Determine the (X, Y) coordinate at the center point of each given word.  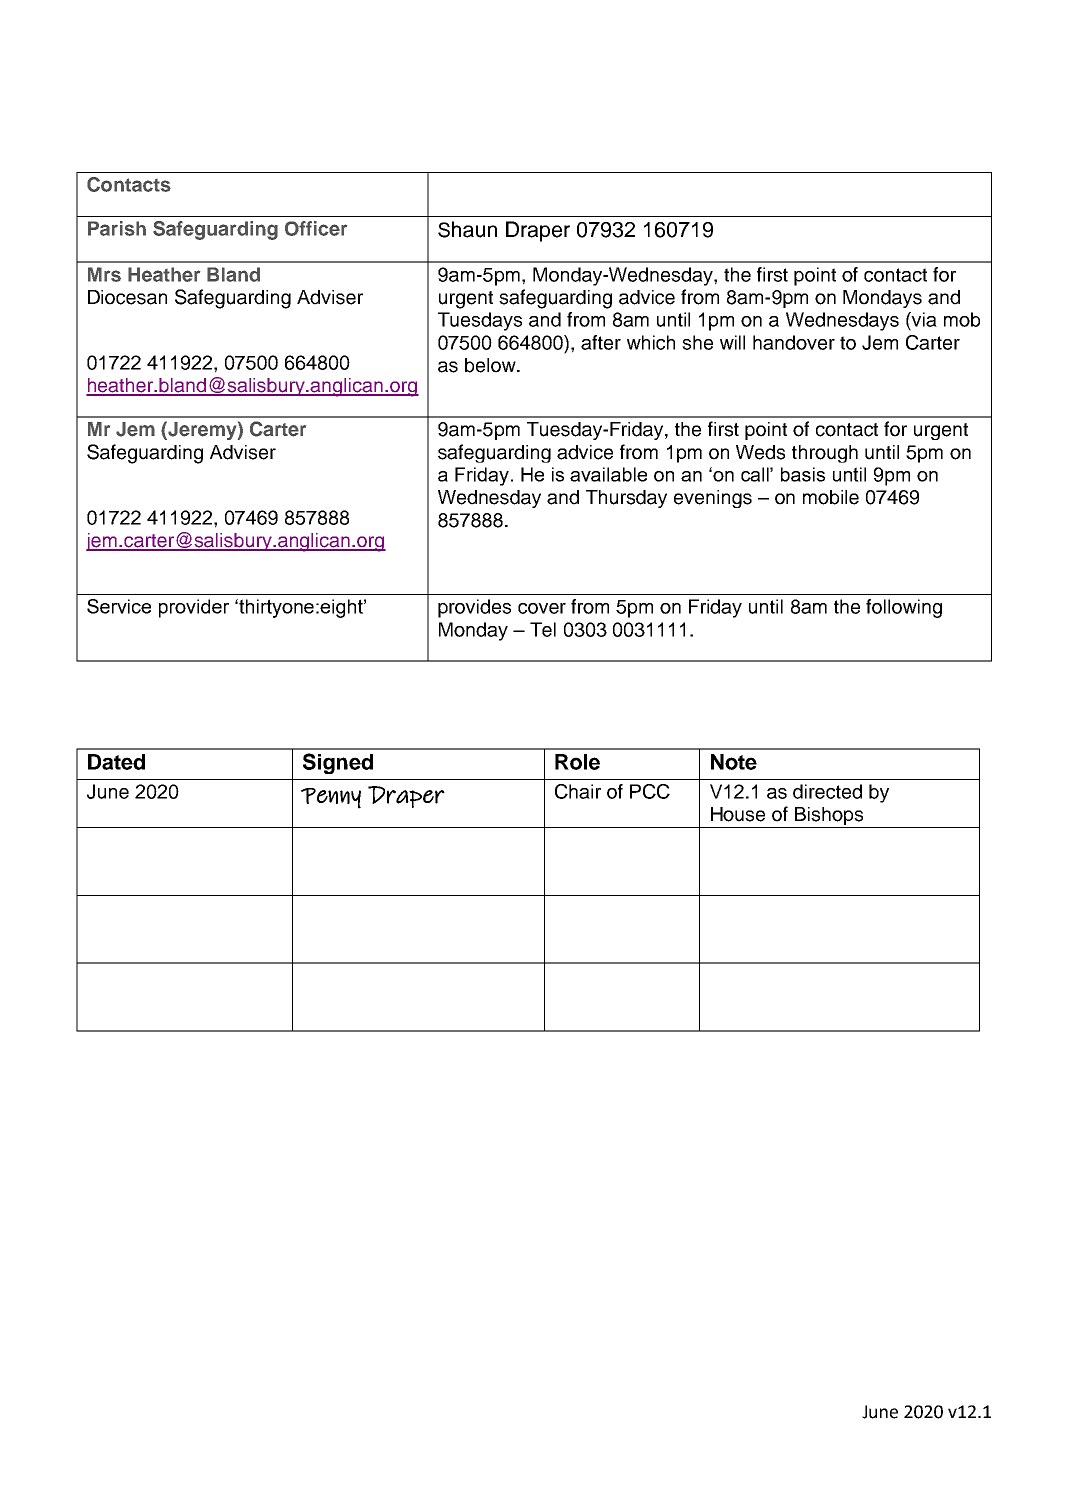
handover (794, 342)
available (608, 474)
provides (474, 608)
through (825, 454)
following (904, 608)
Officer (316, 228)
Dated (116, 762)
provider (194, 608)
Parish (117, 228)
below (491, 365)
